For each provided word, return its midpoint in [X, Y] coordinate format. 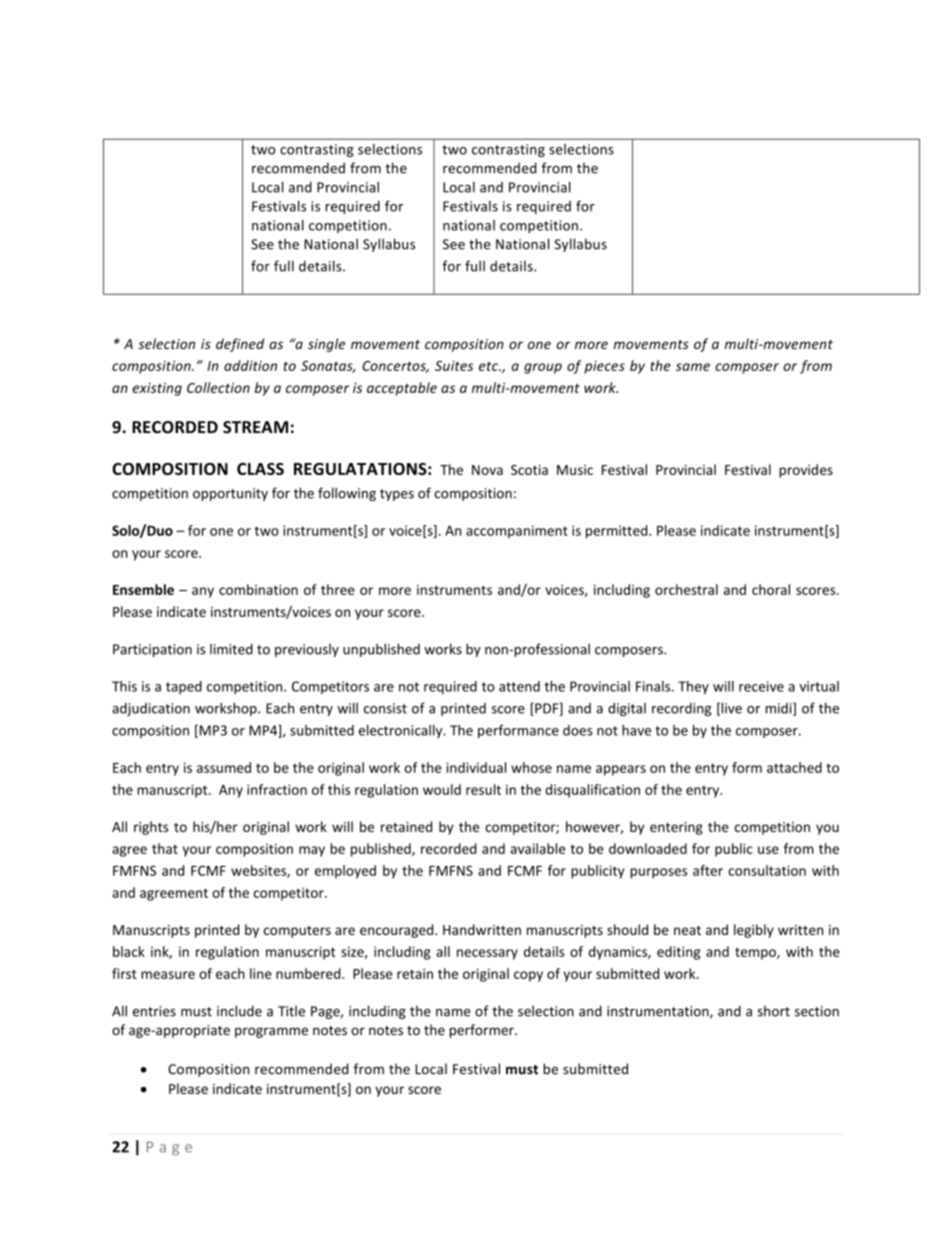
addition [250, 365]
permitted [618, 532]
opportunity [230, 494]
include [239, 1011]
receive [761, 686]
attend [519, 686]
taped [184, 687]
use [768, 850]
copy [528, 976]
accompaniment [517, 532]
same [693, 367]
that [165, 848]
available [538, 848]
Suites [454, 366]
